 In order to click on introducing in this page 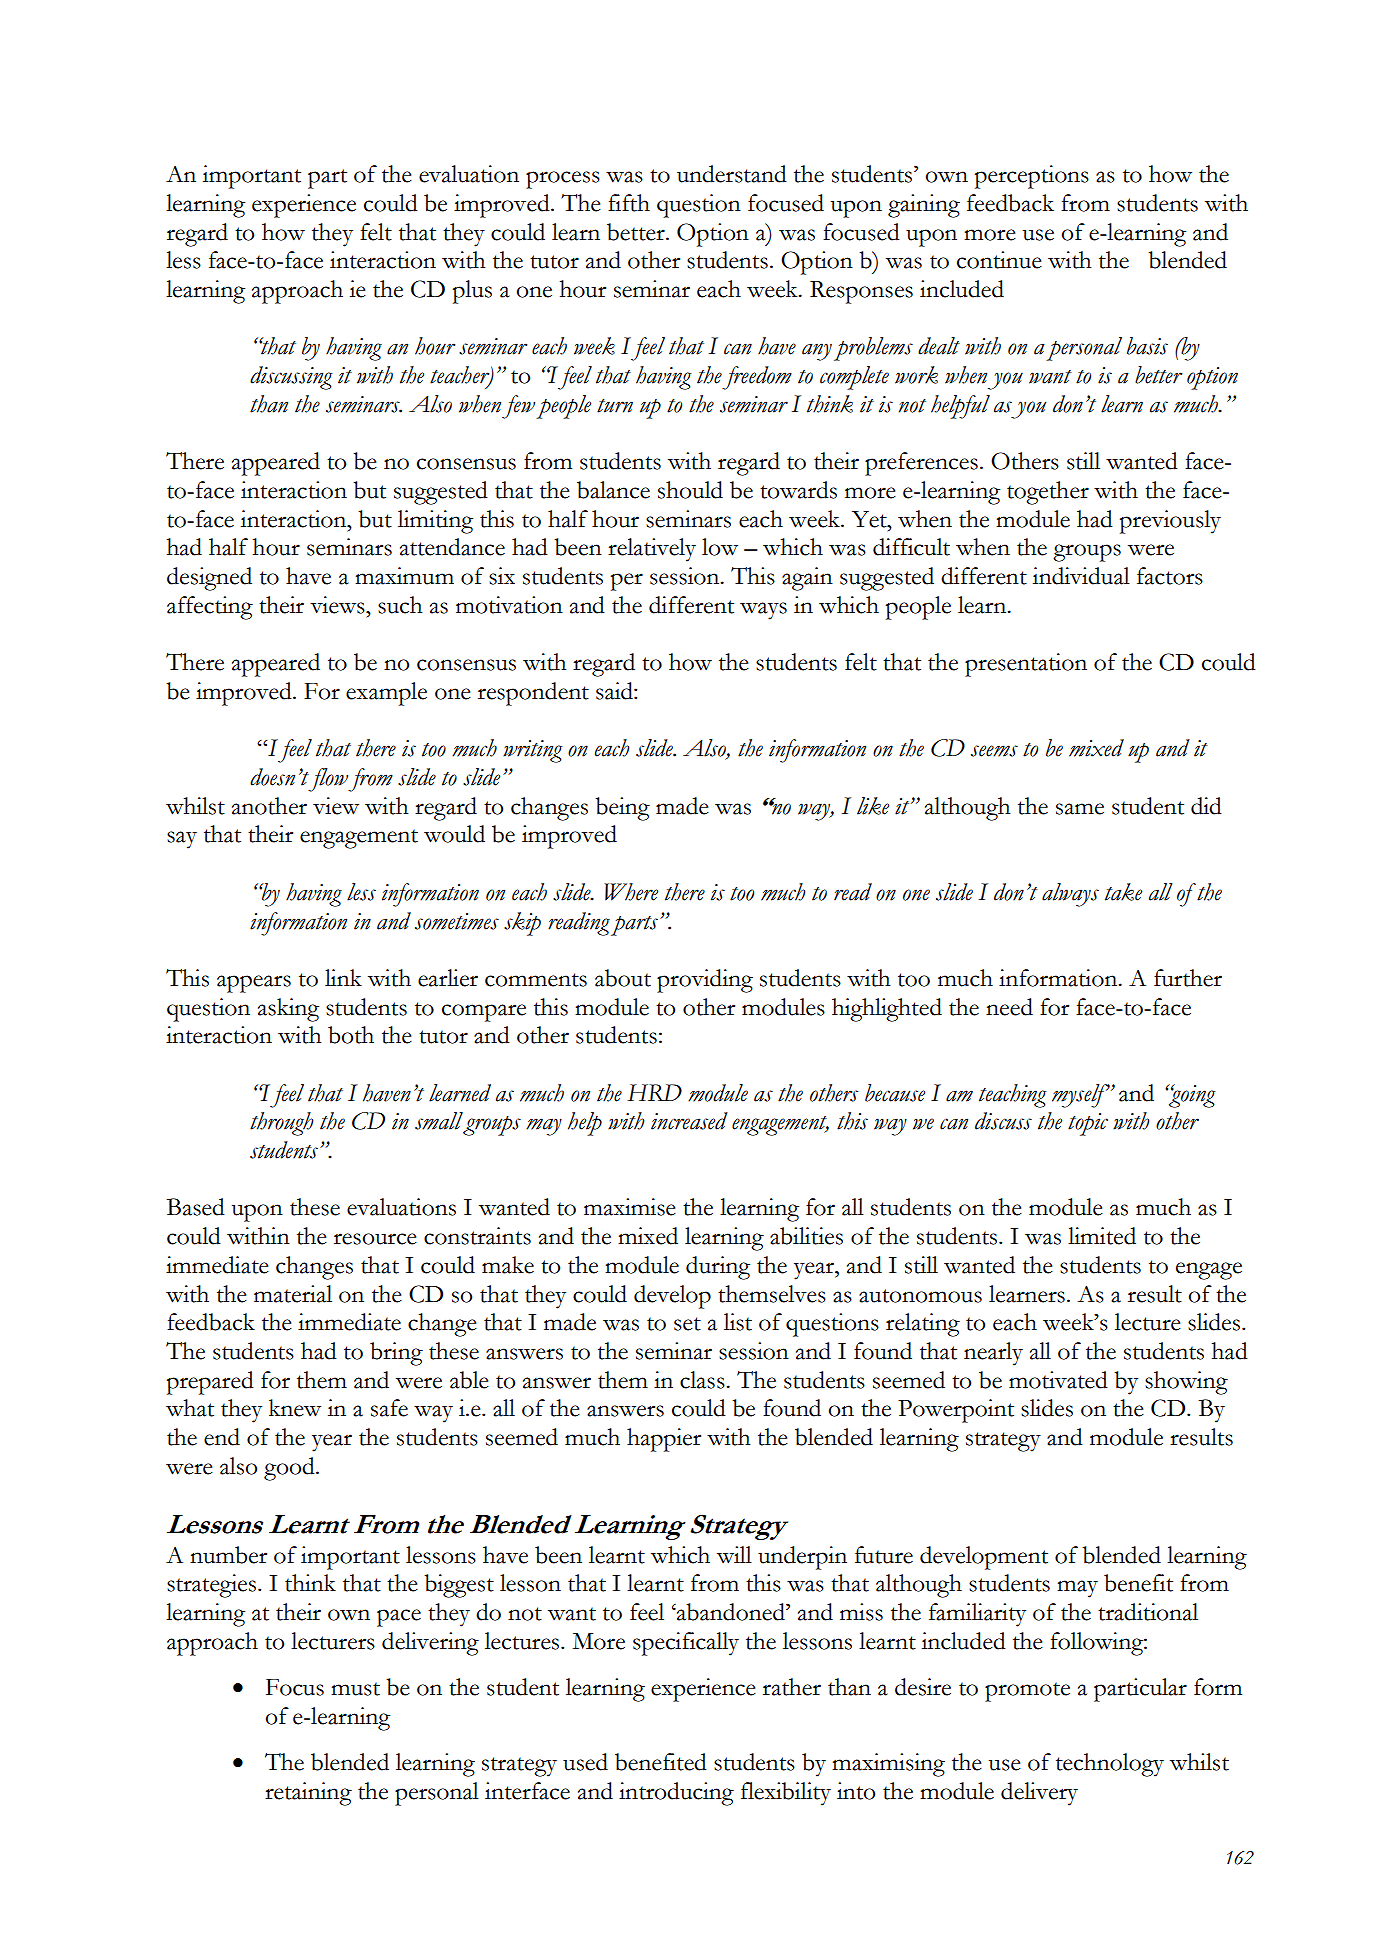, I will do `click(676, 1794)`.
